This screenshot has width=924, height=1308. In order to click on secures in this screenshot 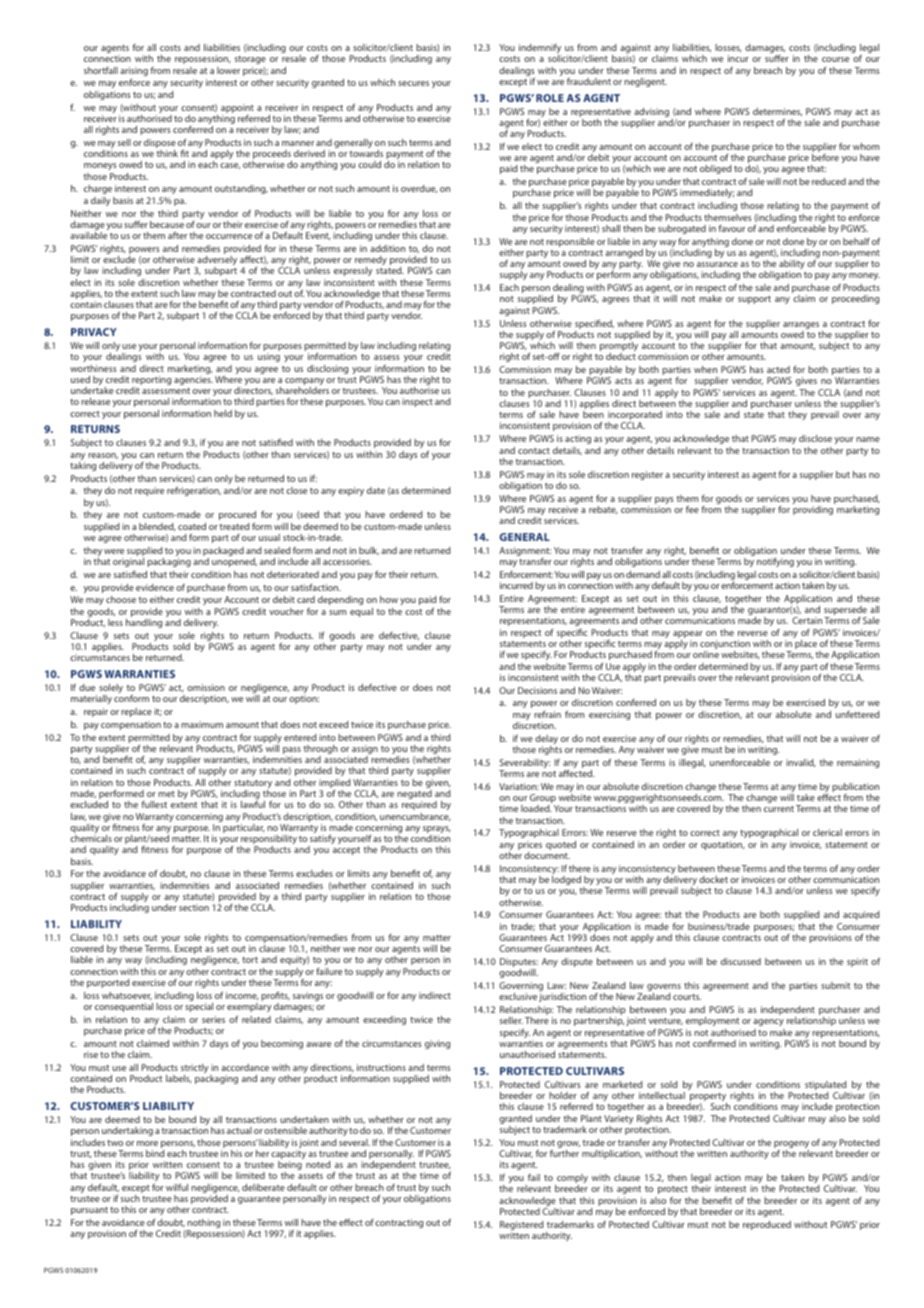, I will do `click(413, 83)`.
